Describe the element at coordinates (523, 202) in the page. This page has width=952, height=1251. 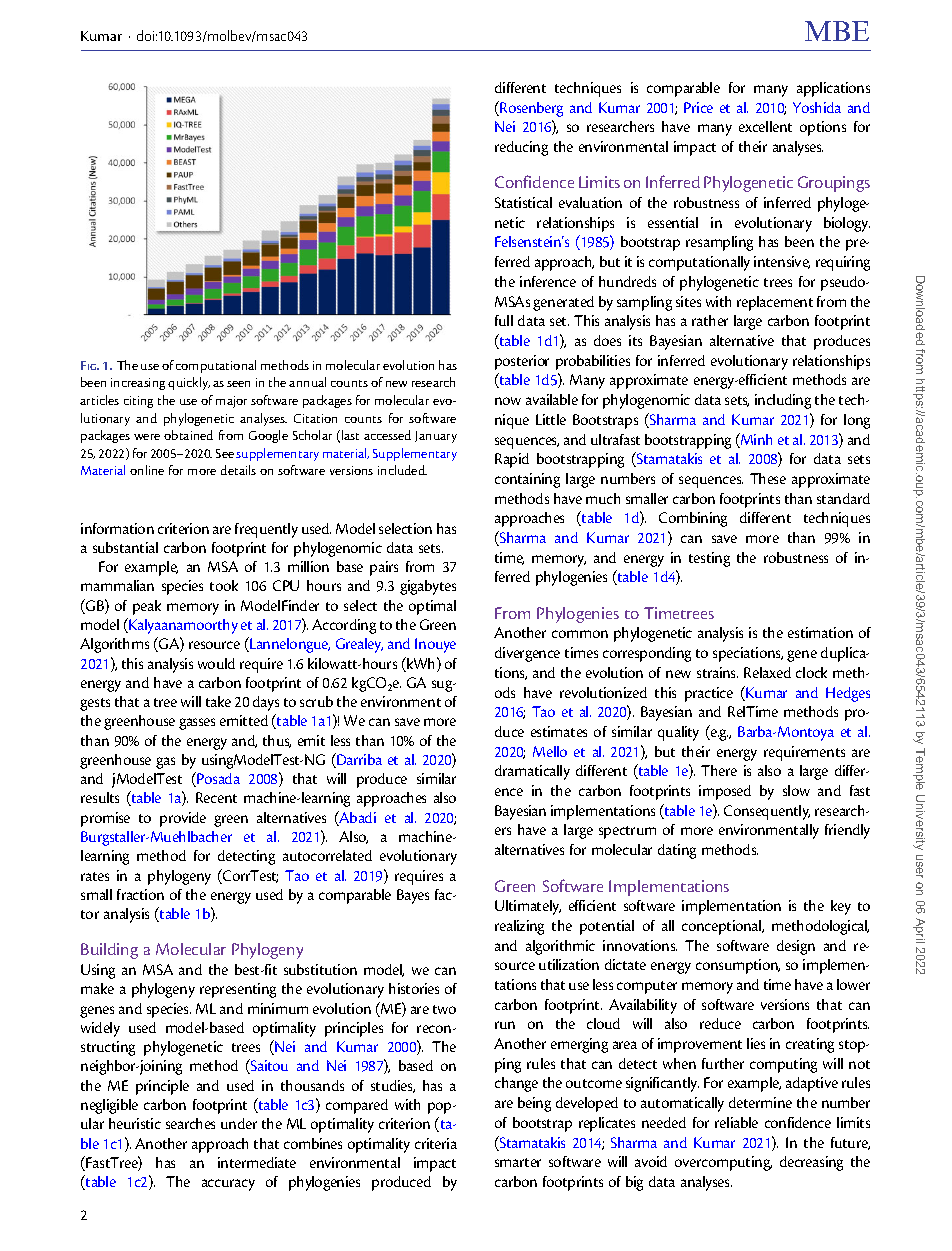
I see `Statistical` at that location.
